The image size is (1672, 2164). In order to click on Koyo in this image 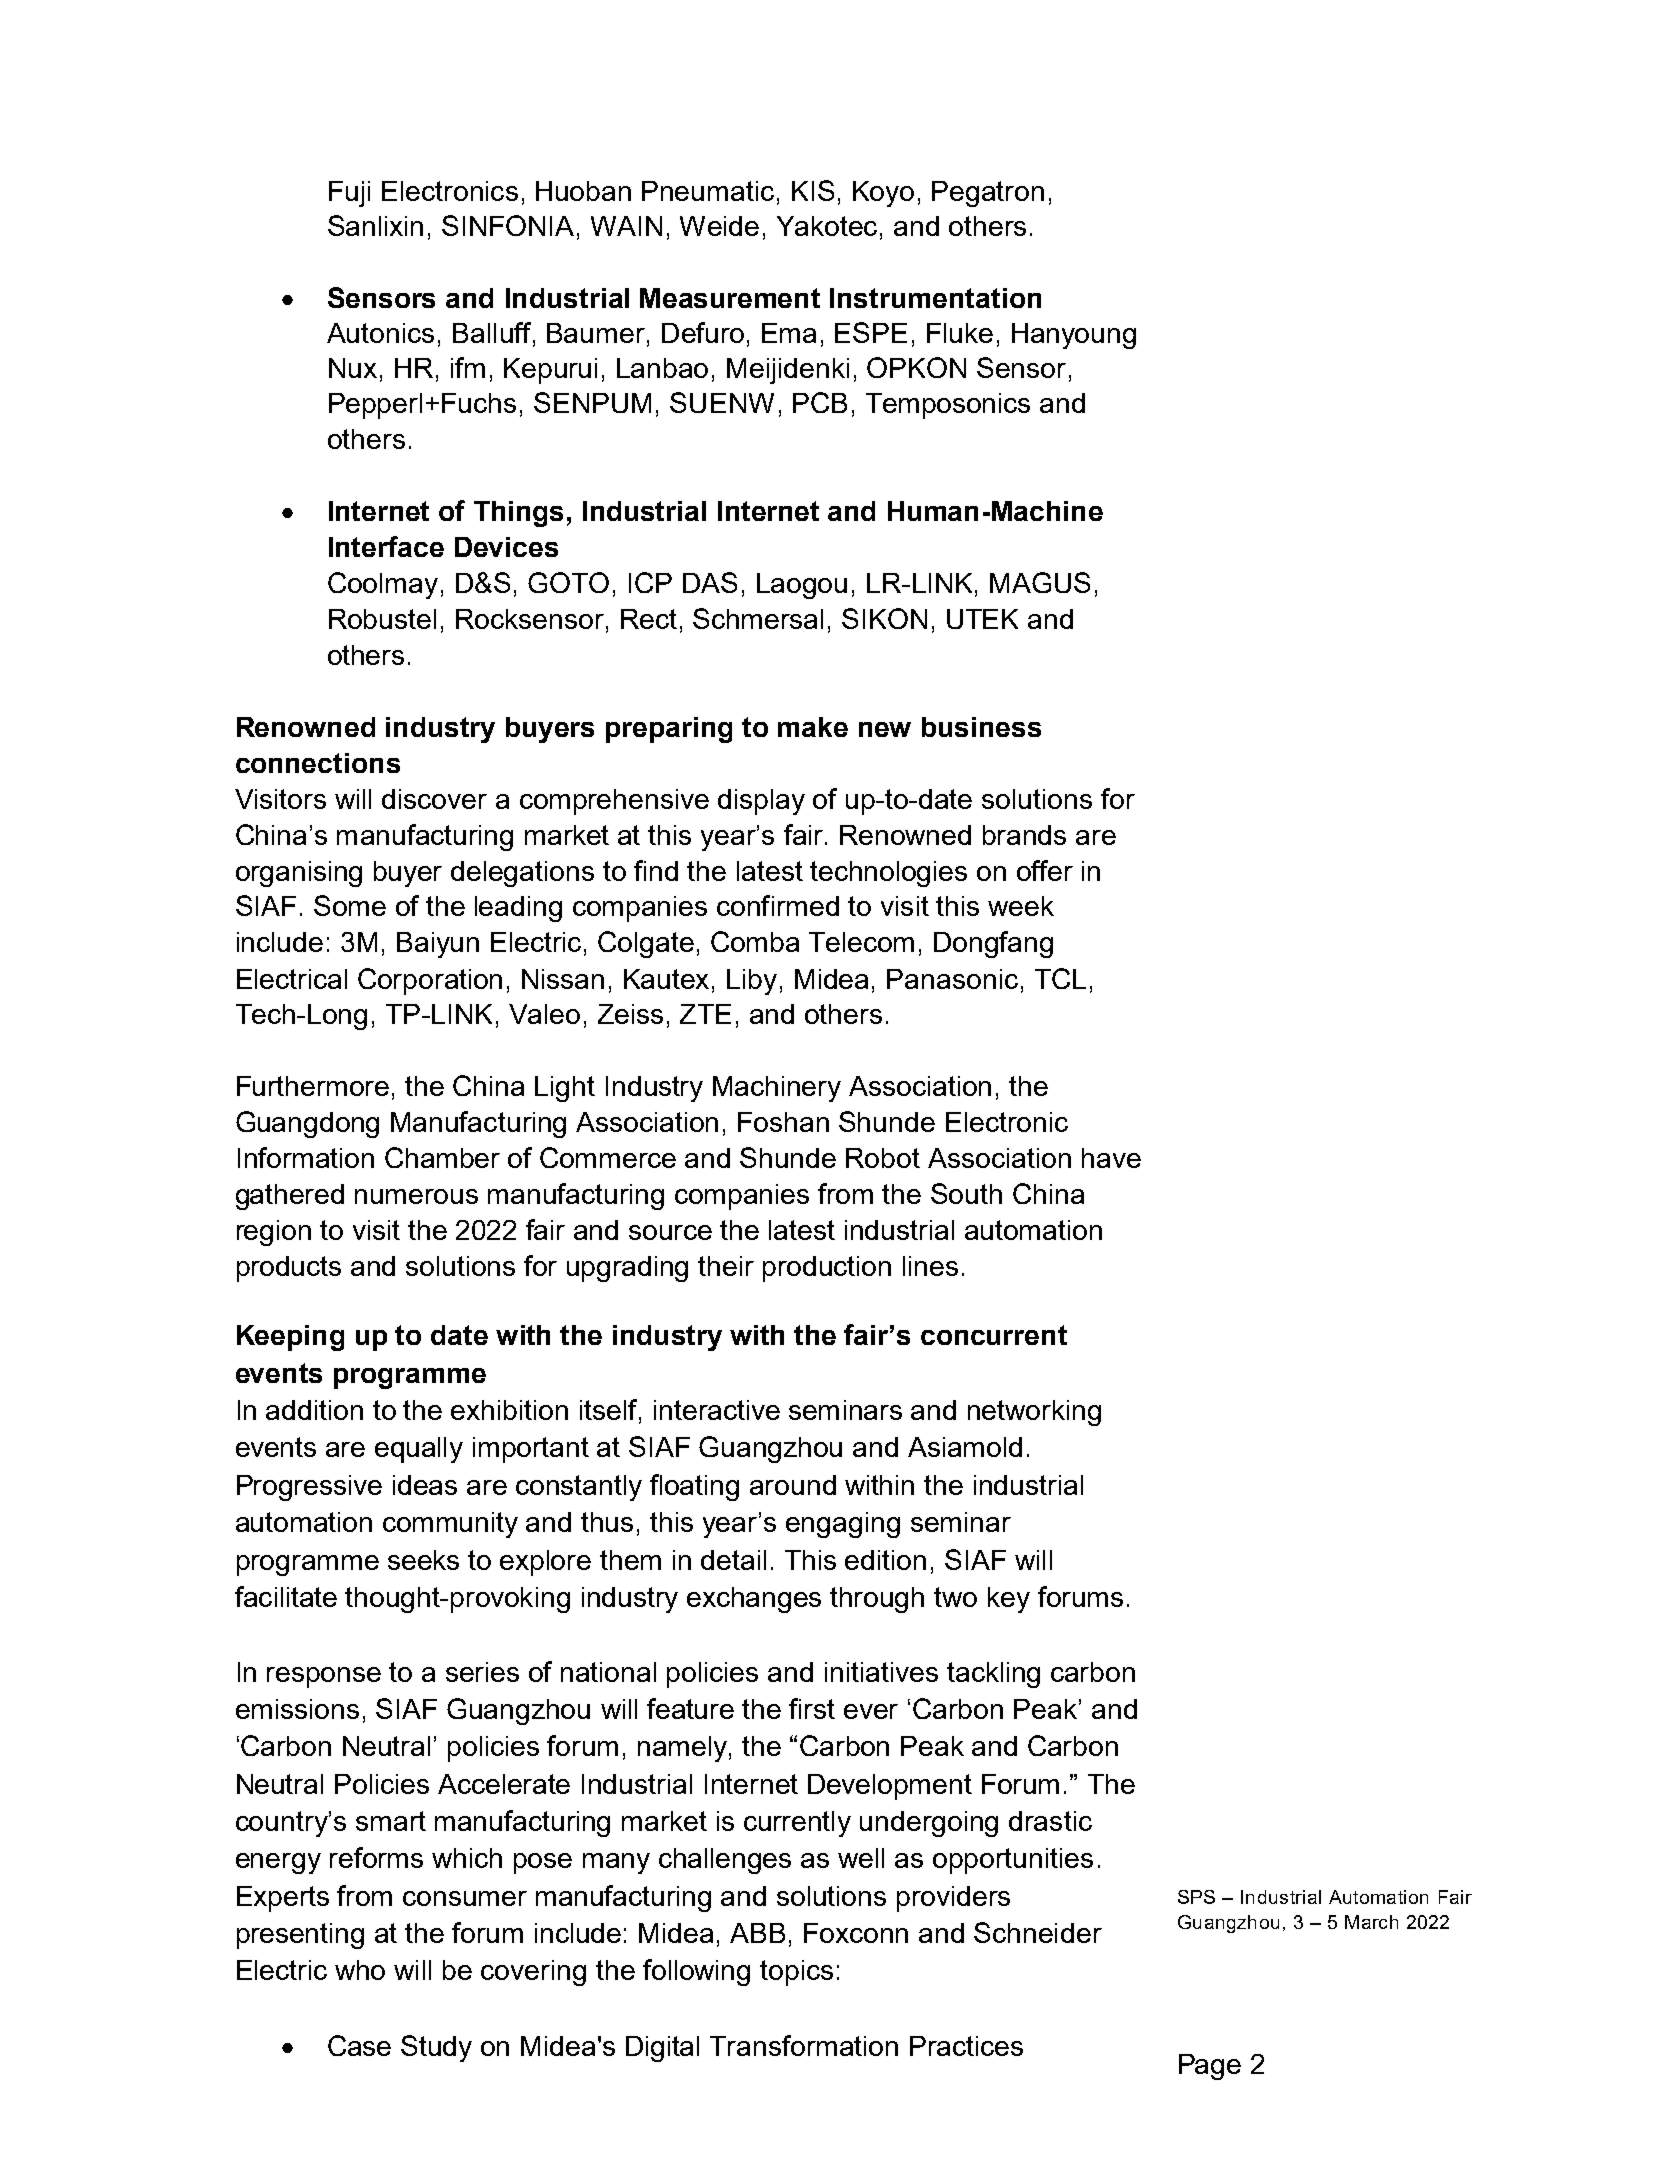, I will do `click(883, 194)`.
